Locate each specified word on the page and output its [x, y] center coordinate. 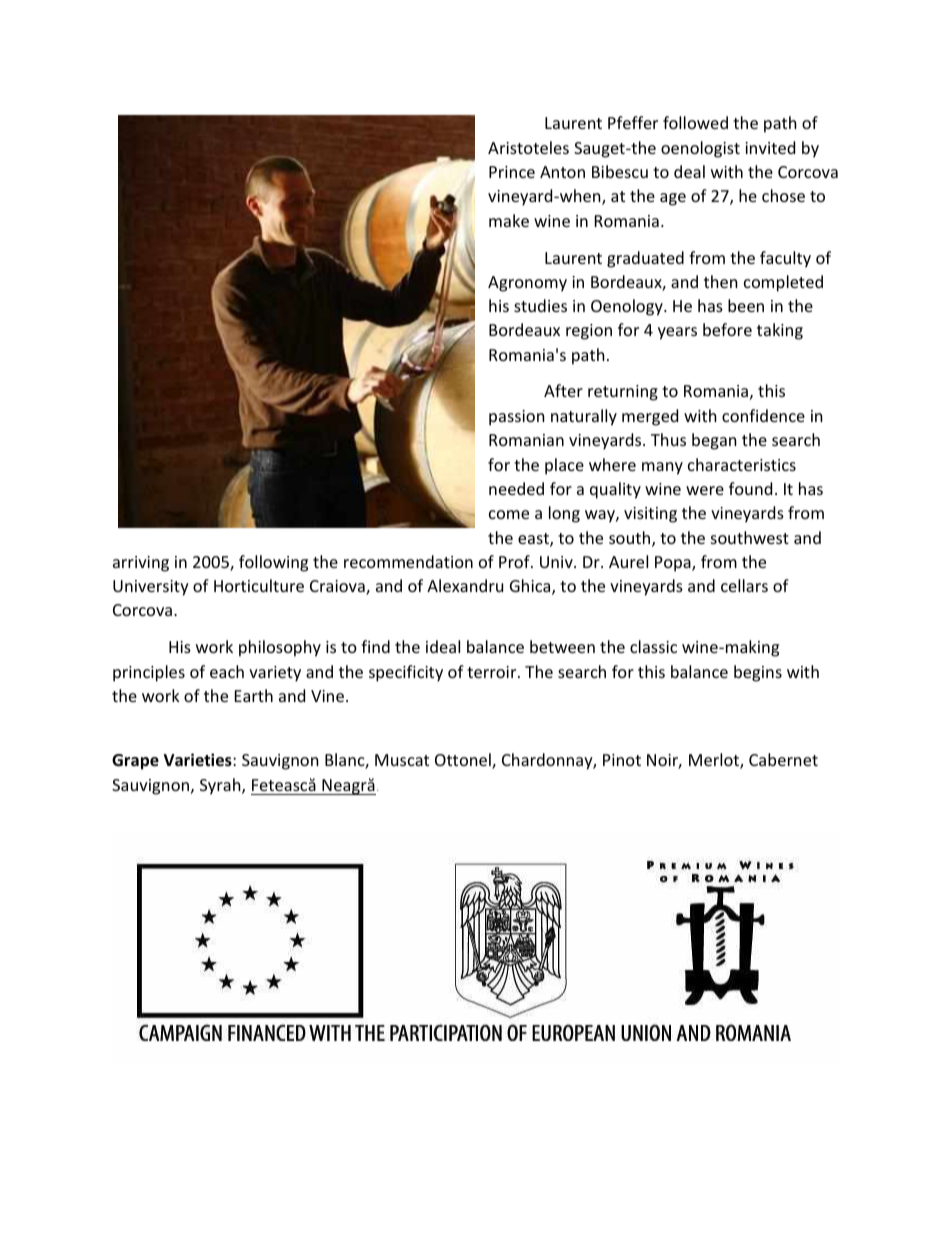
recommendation [408, 561]
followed [695, 122]
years [677, 333]
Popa [674, 564]
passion [517, 418]
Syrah [221, 786]
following [273, 563]
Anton [562, 172]
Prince [512, 172]
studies [540, 305]
